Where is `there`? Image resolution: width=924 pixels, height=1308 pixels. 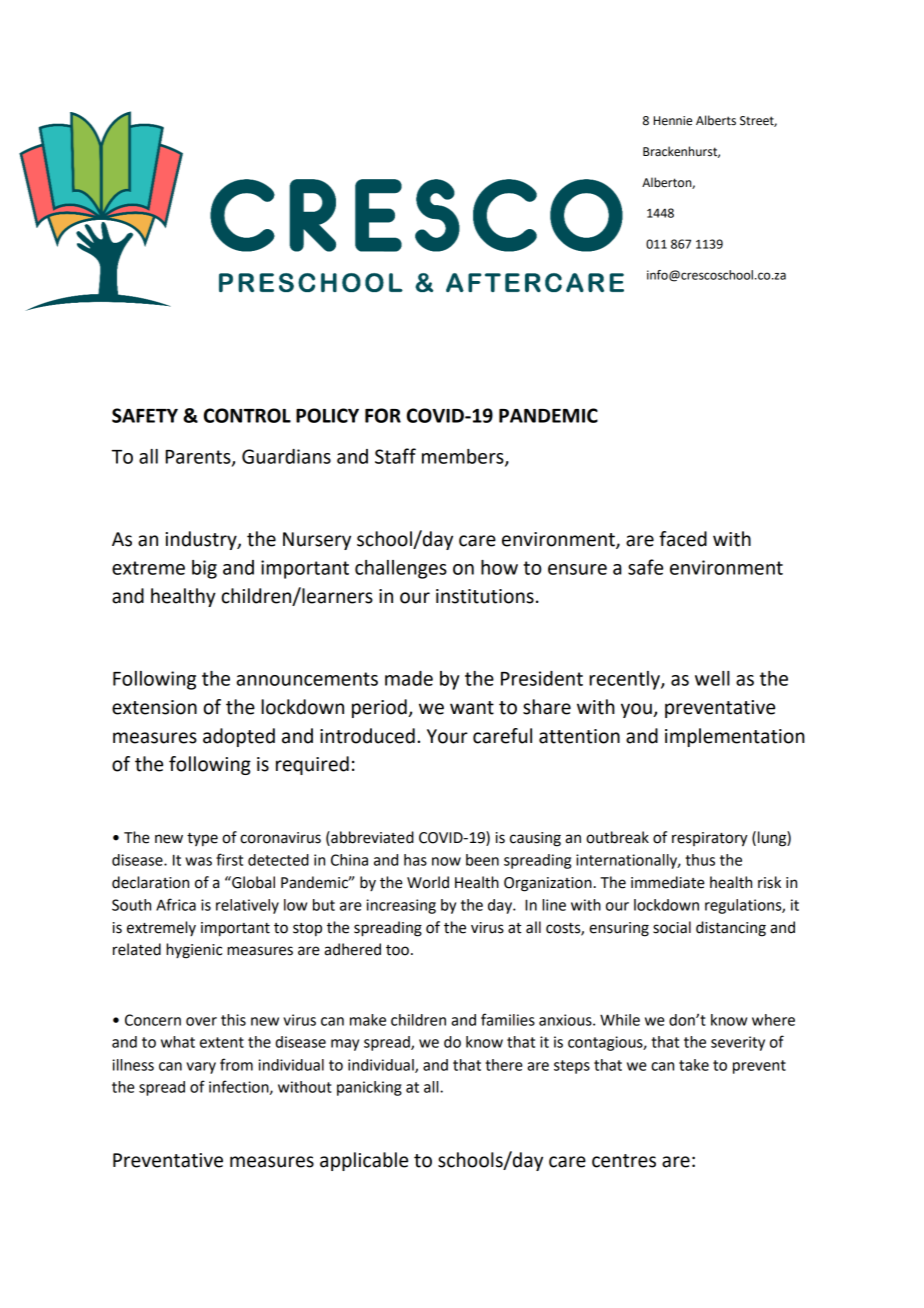 there is located at coordinates (504, 1065).
